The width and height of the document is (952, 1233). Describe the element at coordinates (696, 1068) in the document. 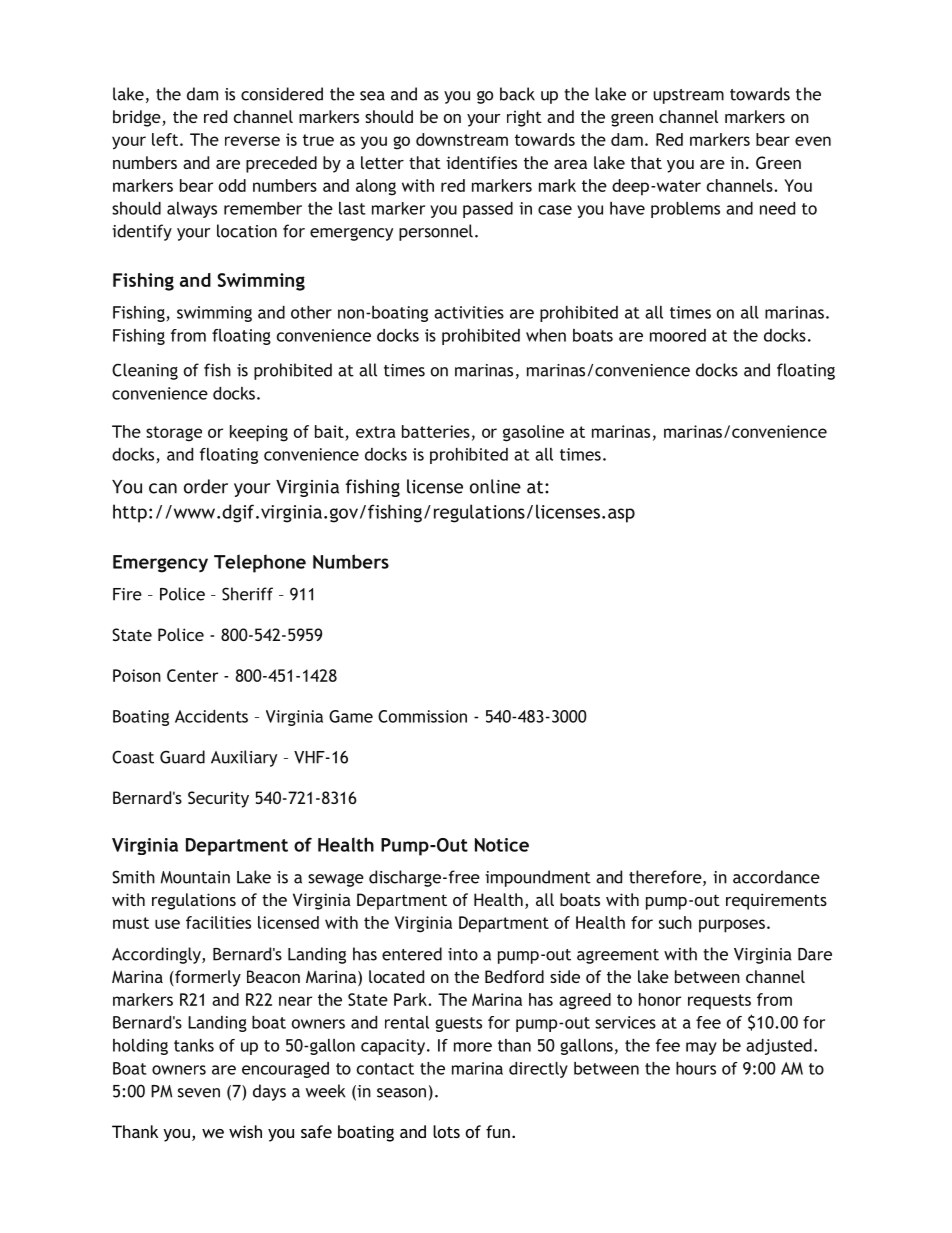

I see `hours` at that location.
